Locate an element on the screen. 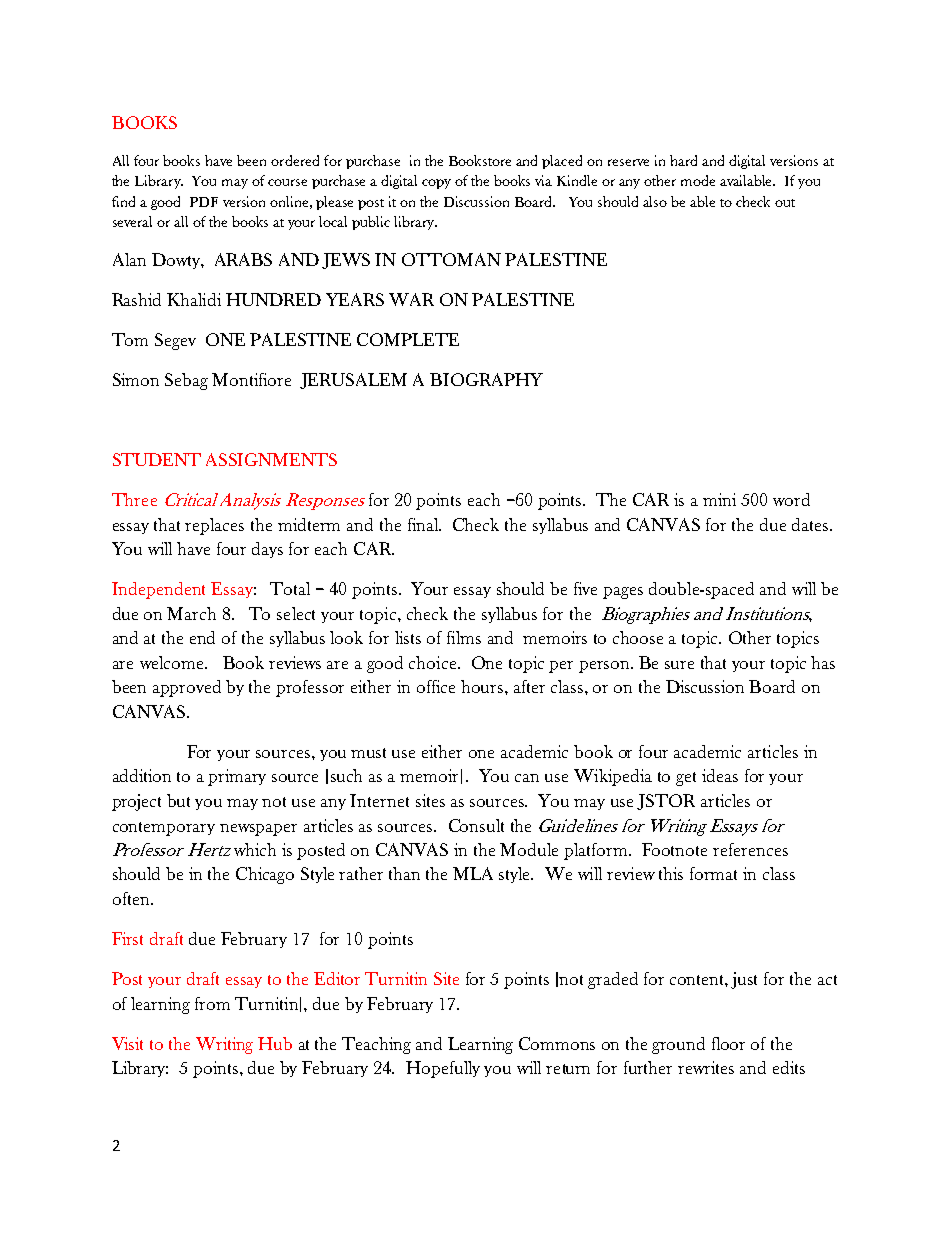  mode is located at coordinates (698, 180).
